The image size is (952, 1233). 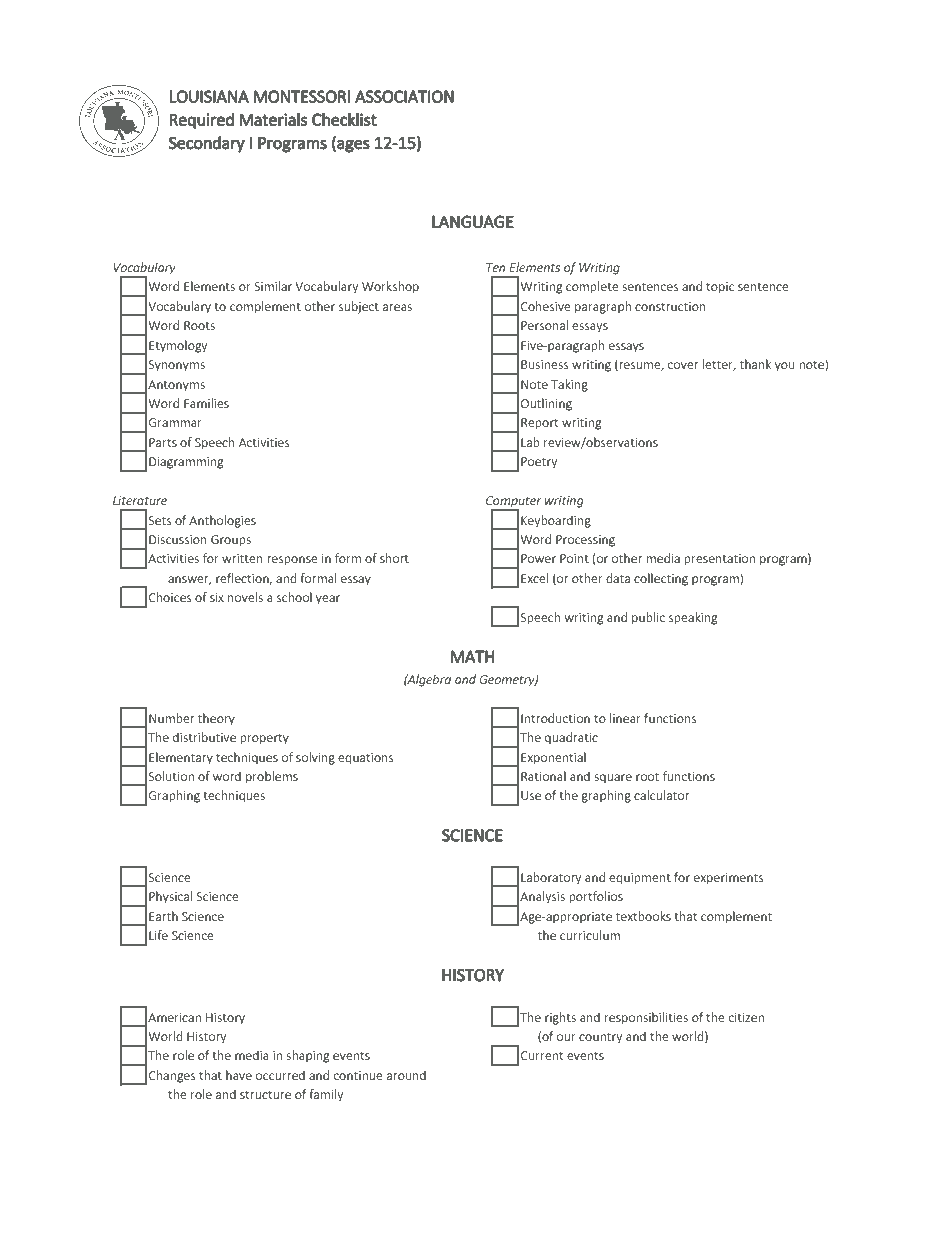 What do you see at coordinates (202, 121) in the document?
I see `Required` at bounding box center [202, 121].
